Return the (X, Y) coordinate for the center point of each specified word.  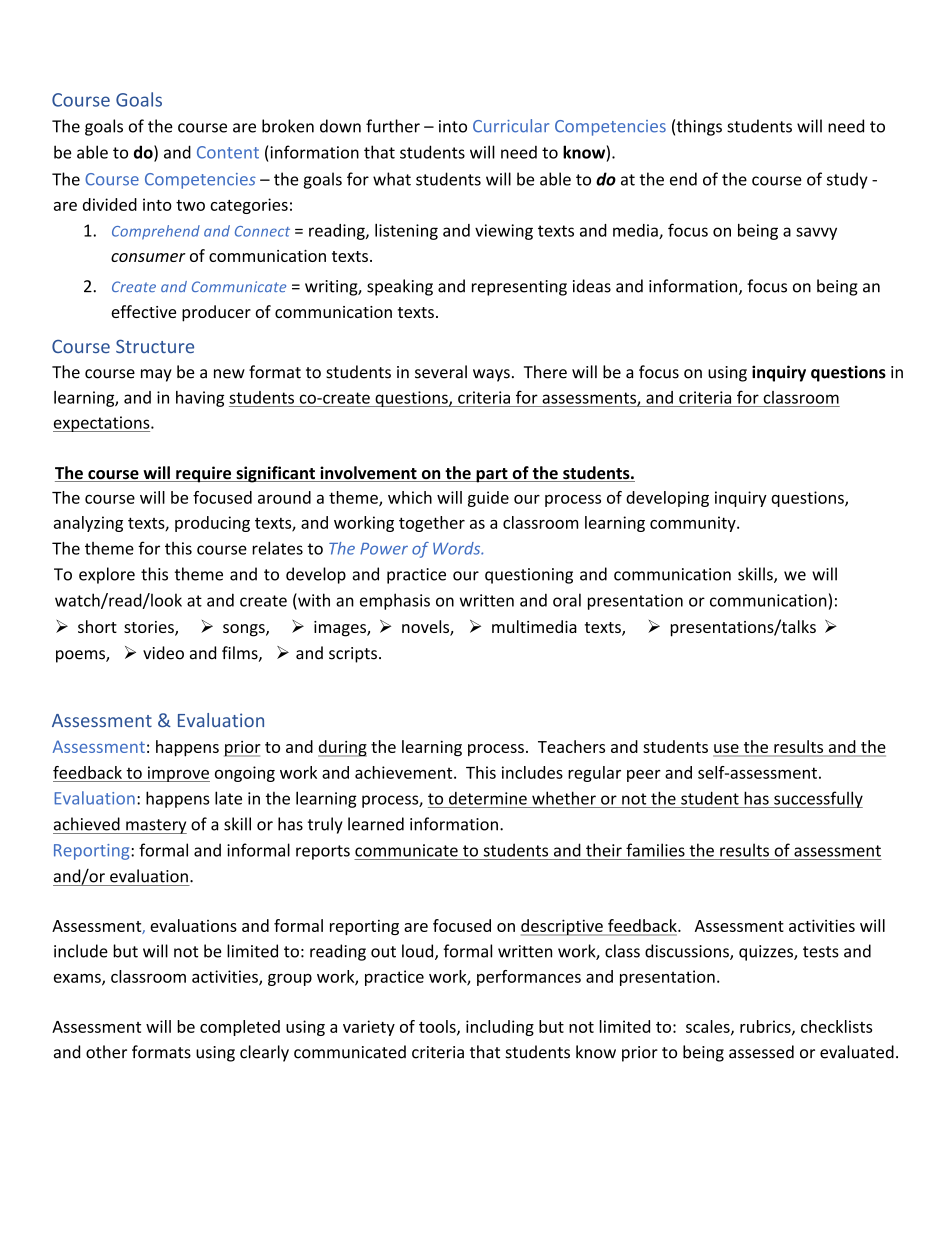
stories (150, 628)
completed (240, 1028)
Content (228, 152)
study (847, 180)
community (694, 524)
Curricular (511, 126)
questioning (529, 576)
